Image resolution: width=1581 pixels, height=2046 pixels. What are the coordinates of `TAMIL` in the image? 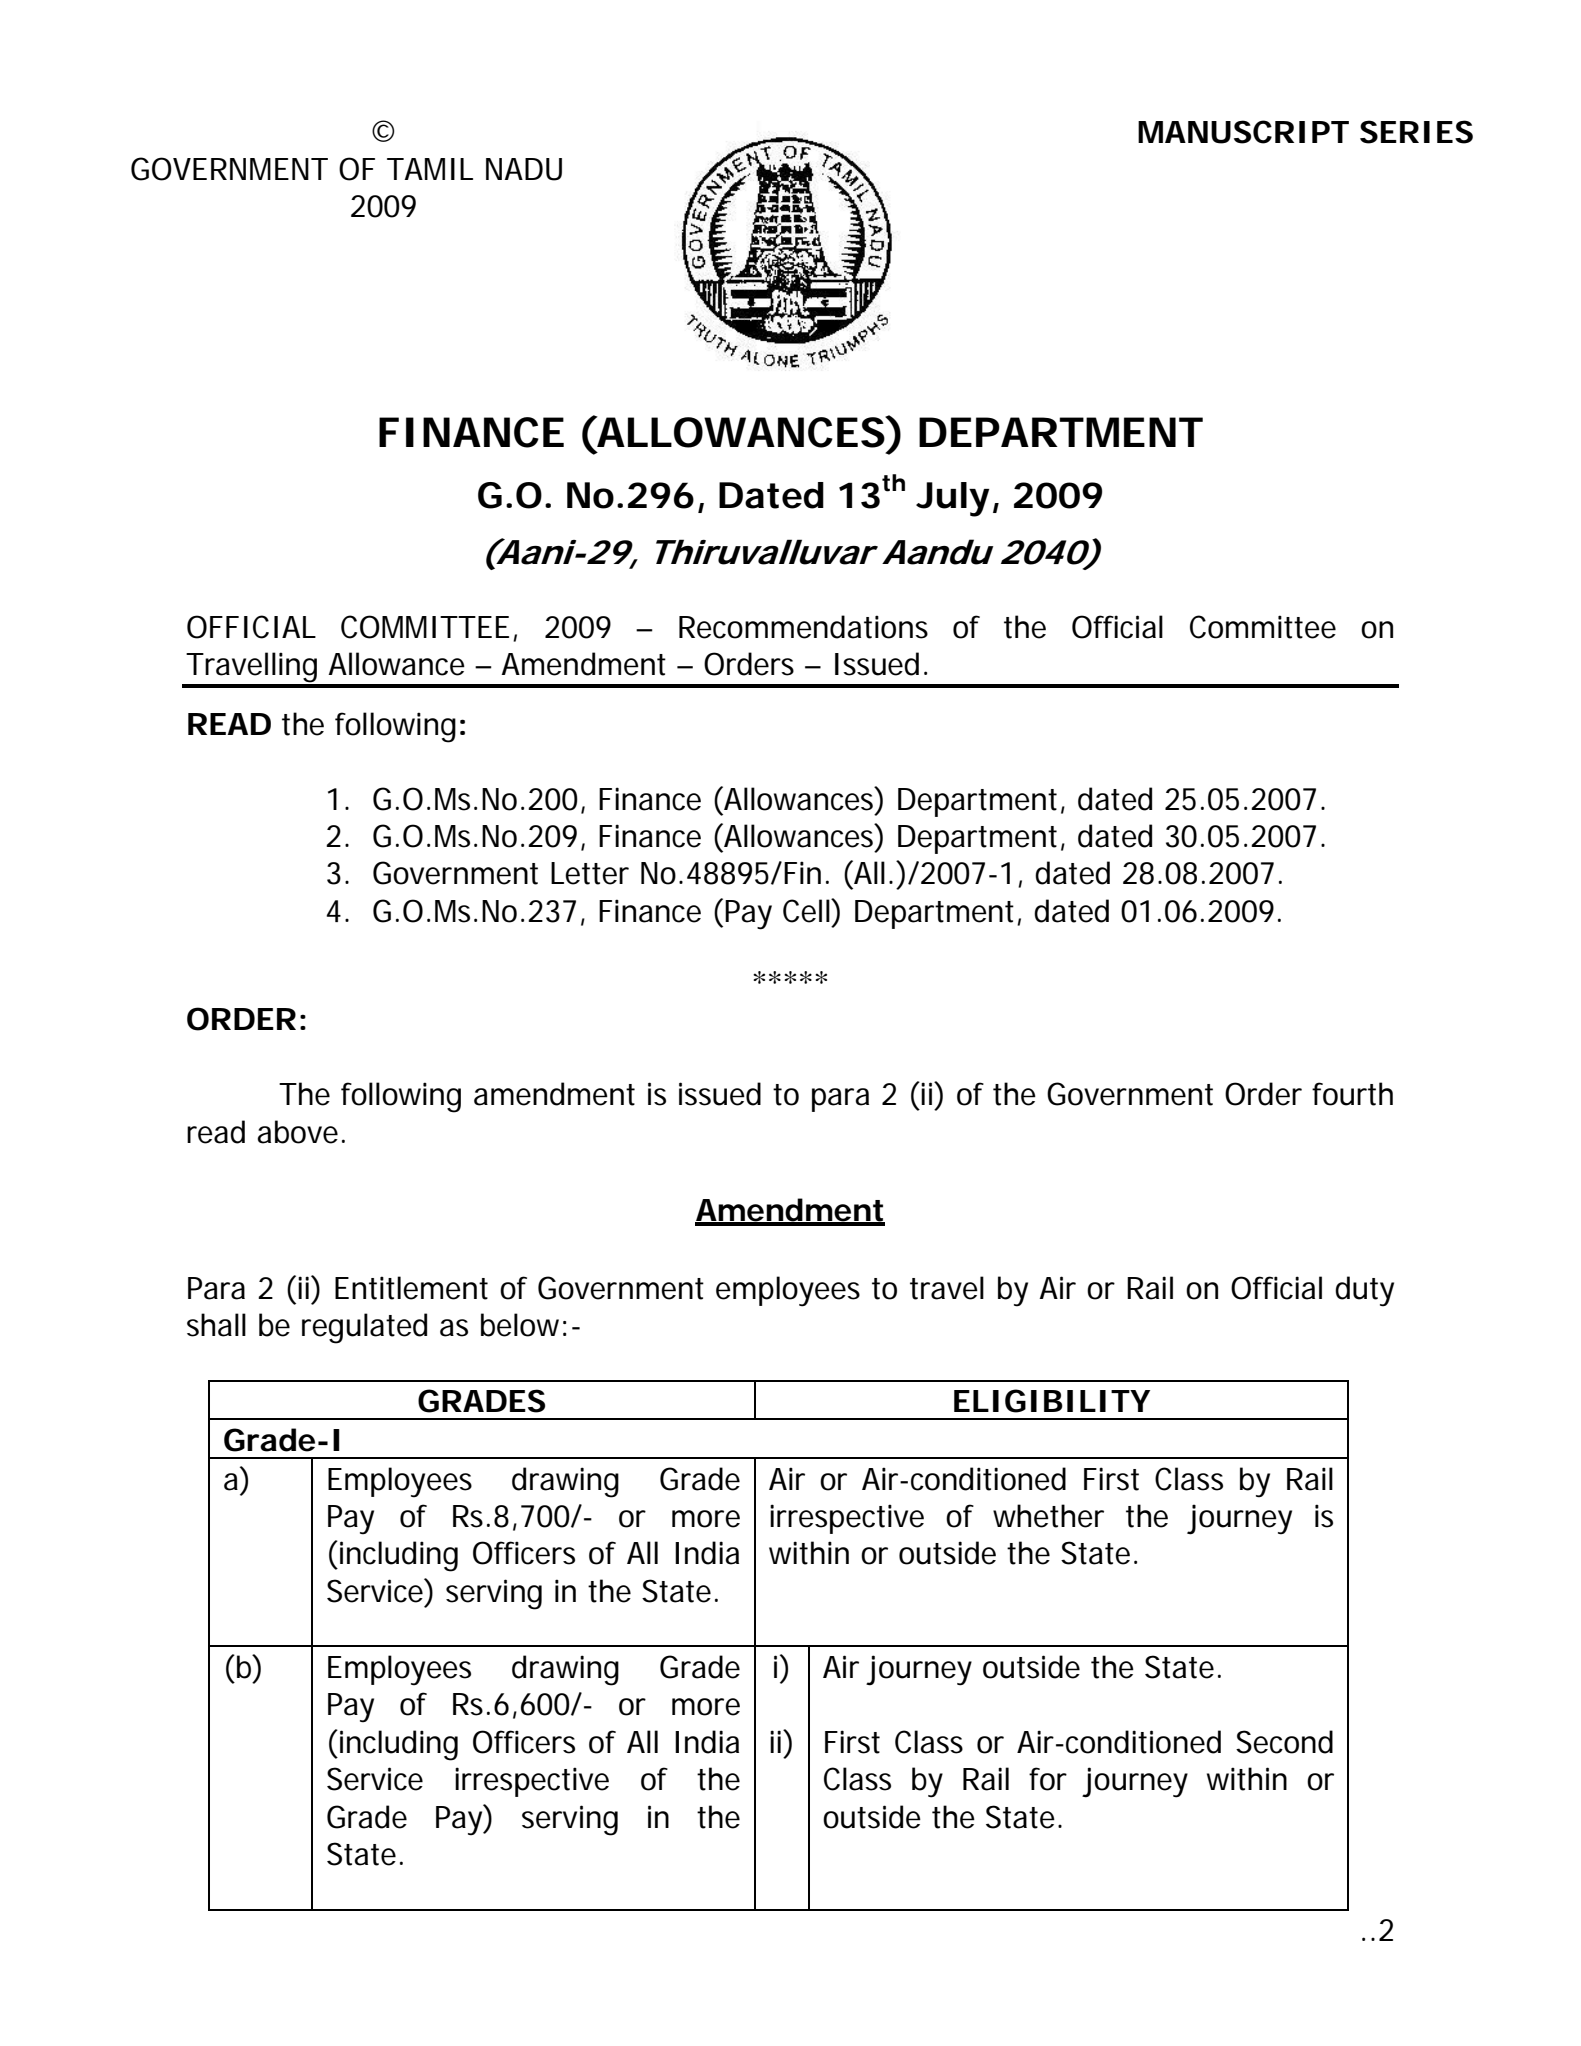 It's located at (430, 169).
